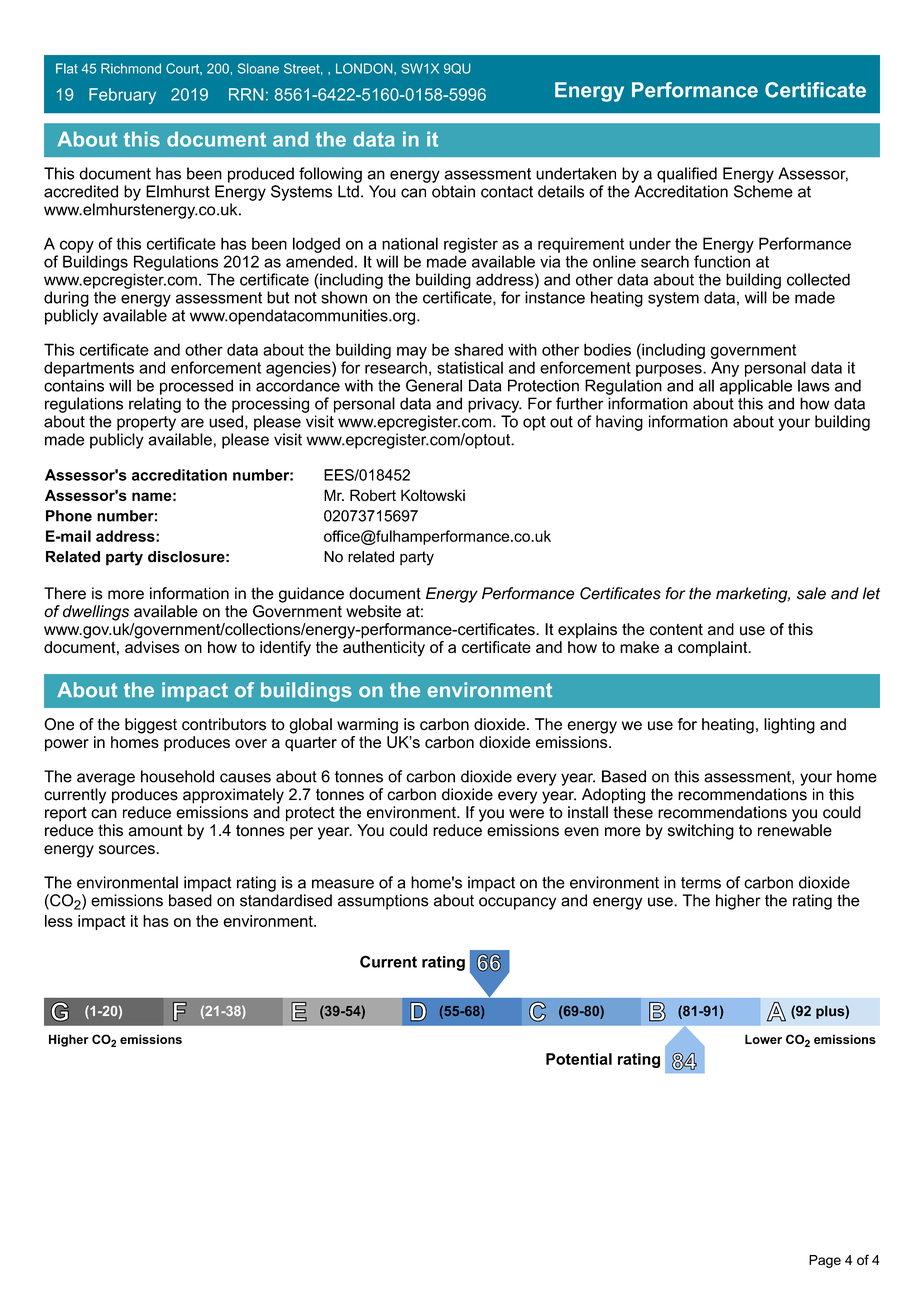  What do you see at coordinates (825, 1261) in the screenshot?
I see `Page` at bounding box center [825, 1261].
